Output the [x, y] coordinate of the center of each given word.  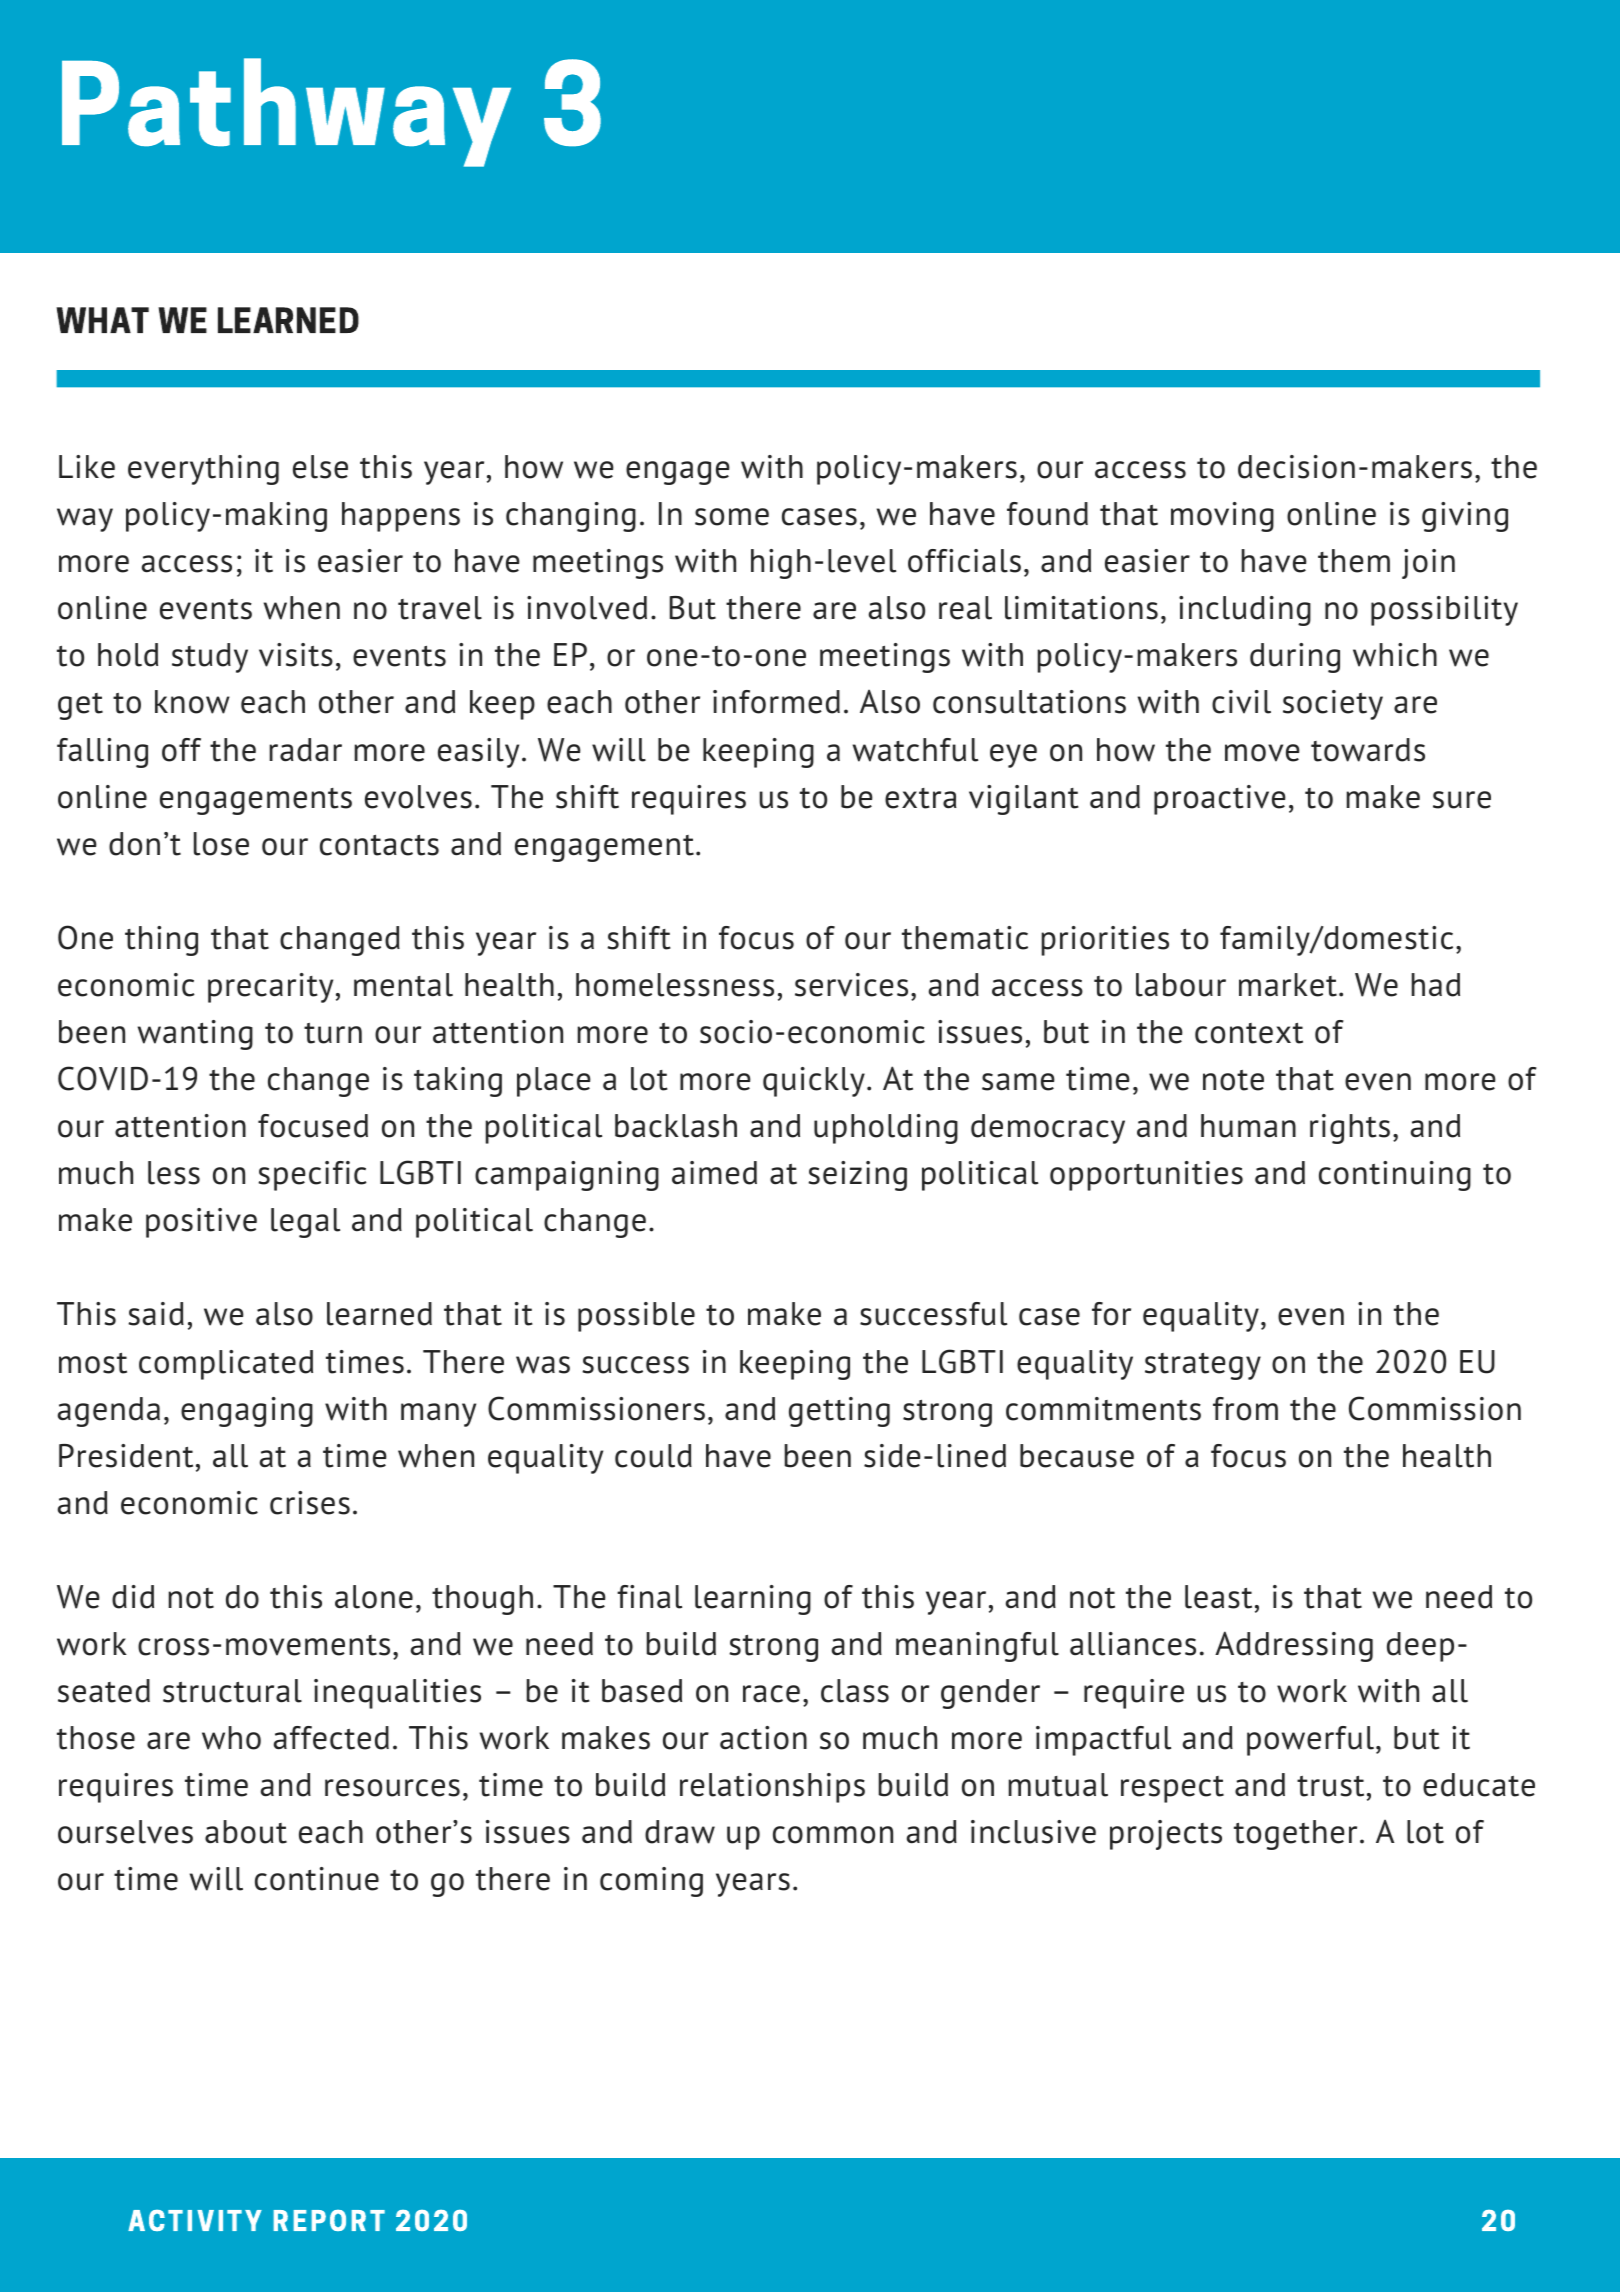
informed [776, 702]
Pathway [286, 112]
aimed [714, 1173]
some [732, 517]
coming [651, 1882]
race [771, 1694]
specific [312, 1176]
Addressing [1294, 1646]
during [1295, 658]
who [231, 1738]
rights [1350, 1129]
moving [1222, 517]
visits [296, 655]
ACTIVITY [195, 2220]
